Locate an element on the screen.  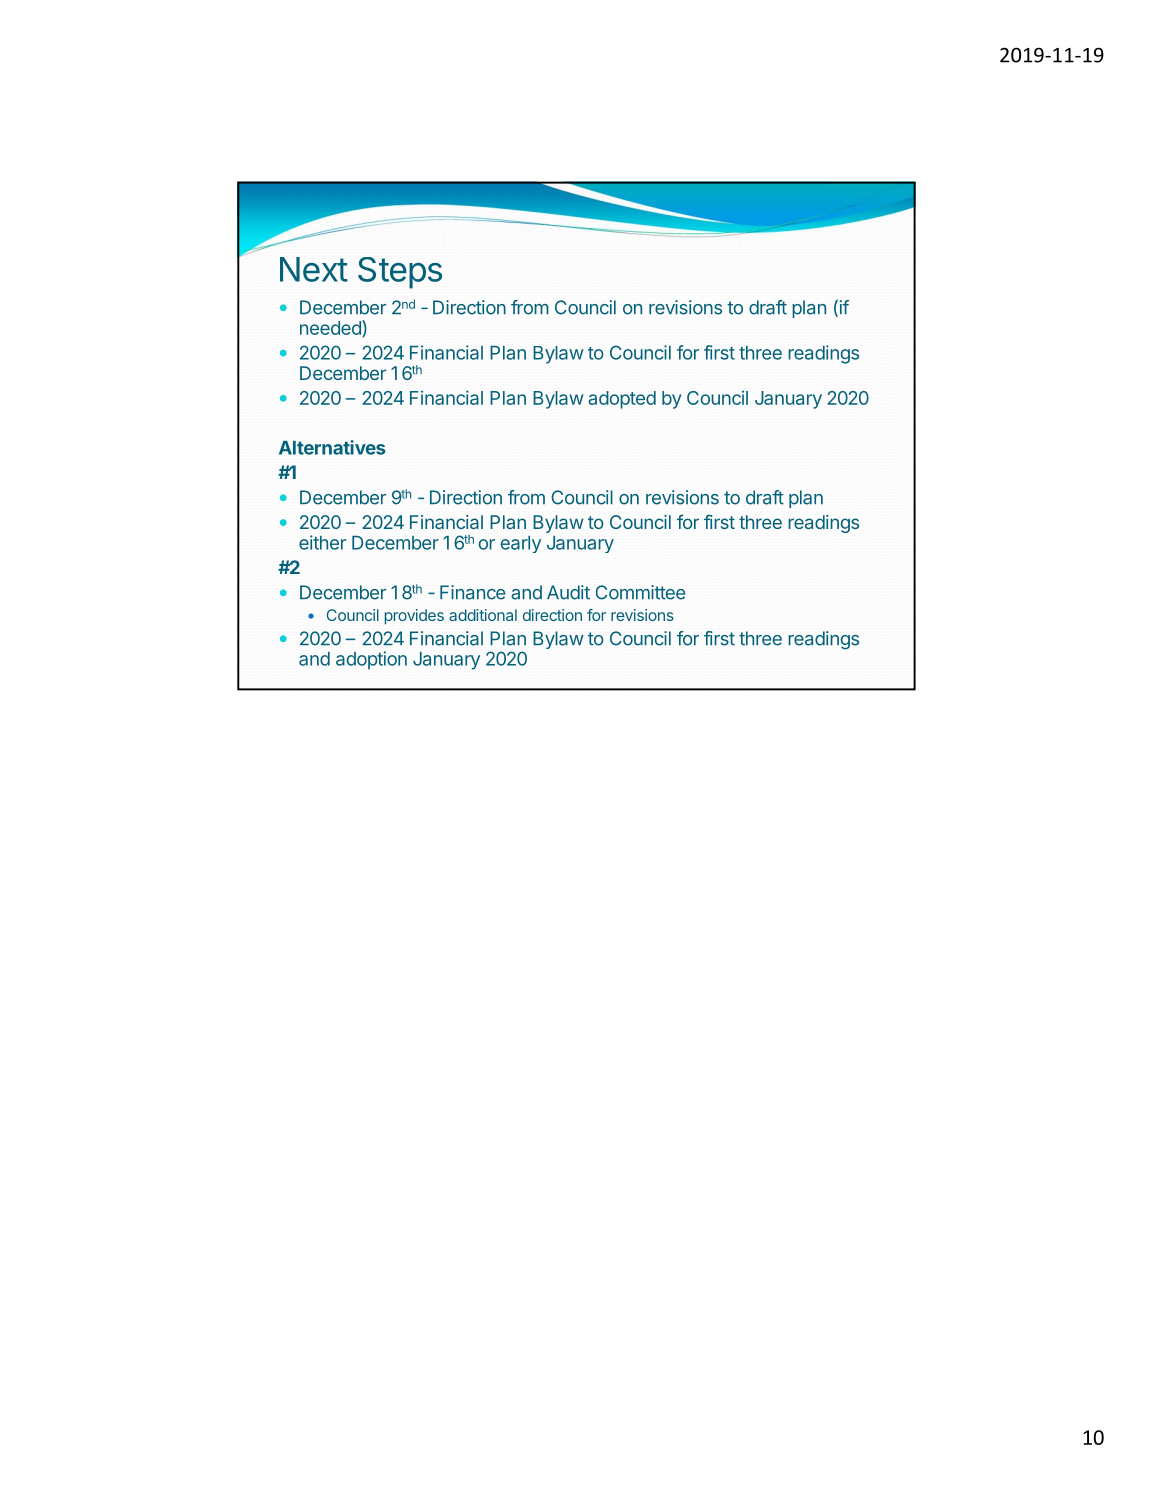
Audit is located at coordinates (568, 592).
